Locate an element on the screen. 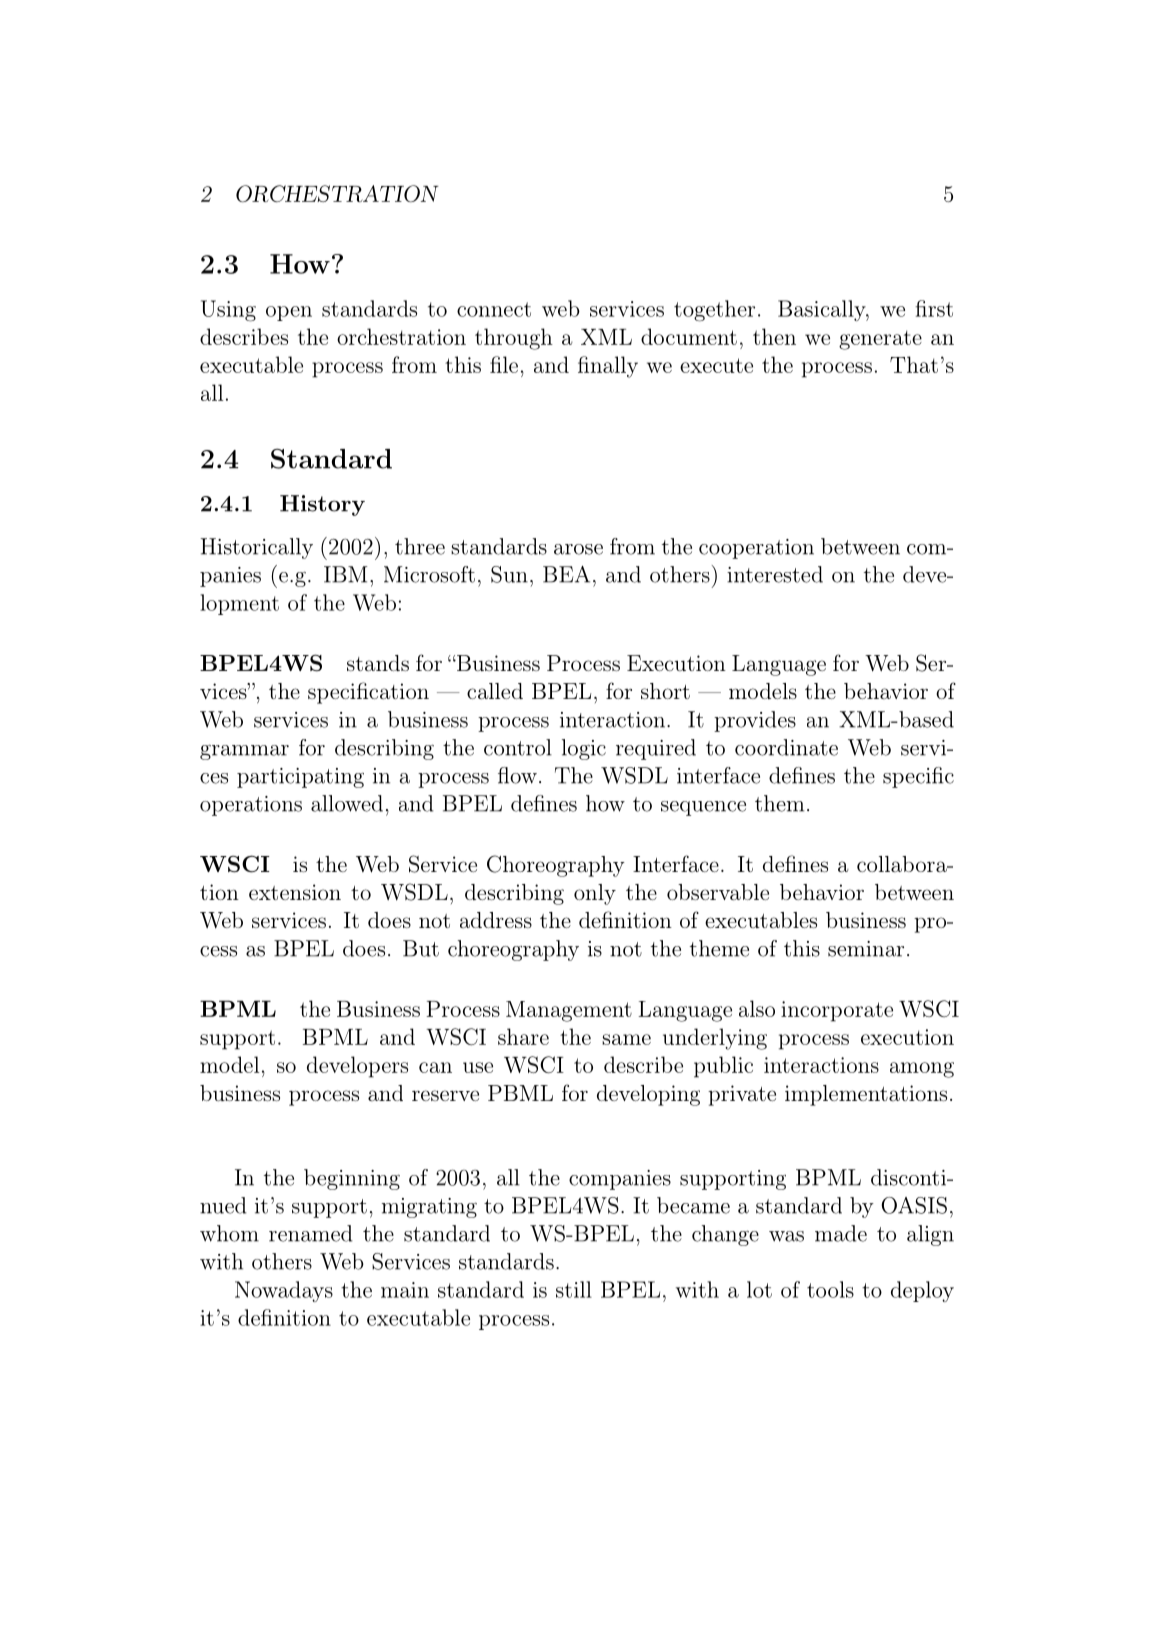  incorporate is located at coordinates (837, 1011).
